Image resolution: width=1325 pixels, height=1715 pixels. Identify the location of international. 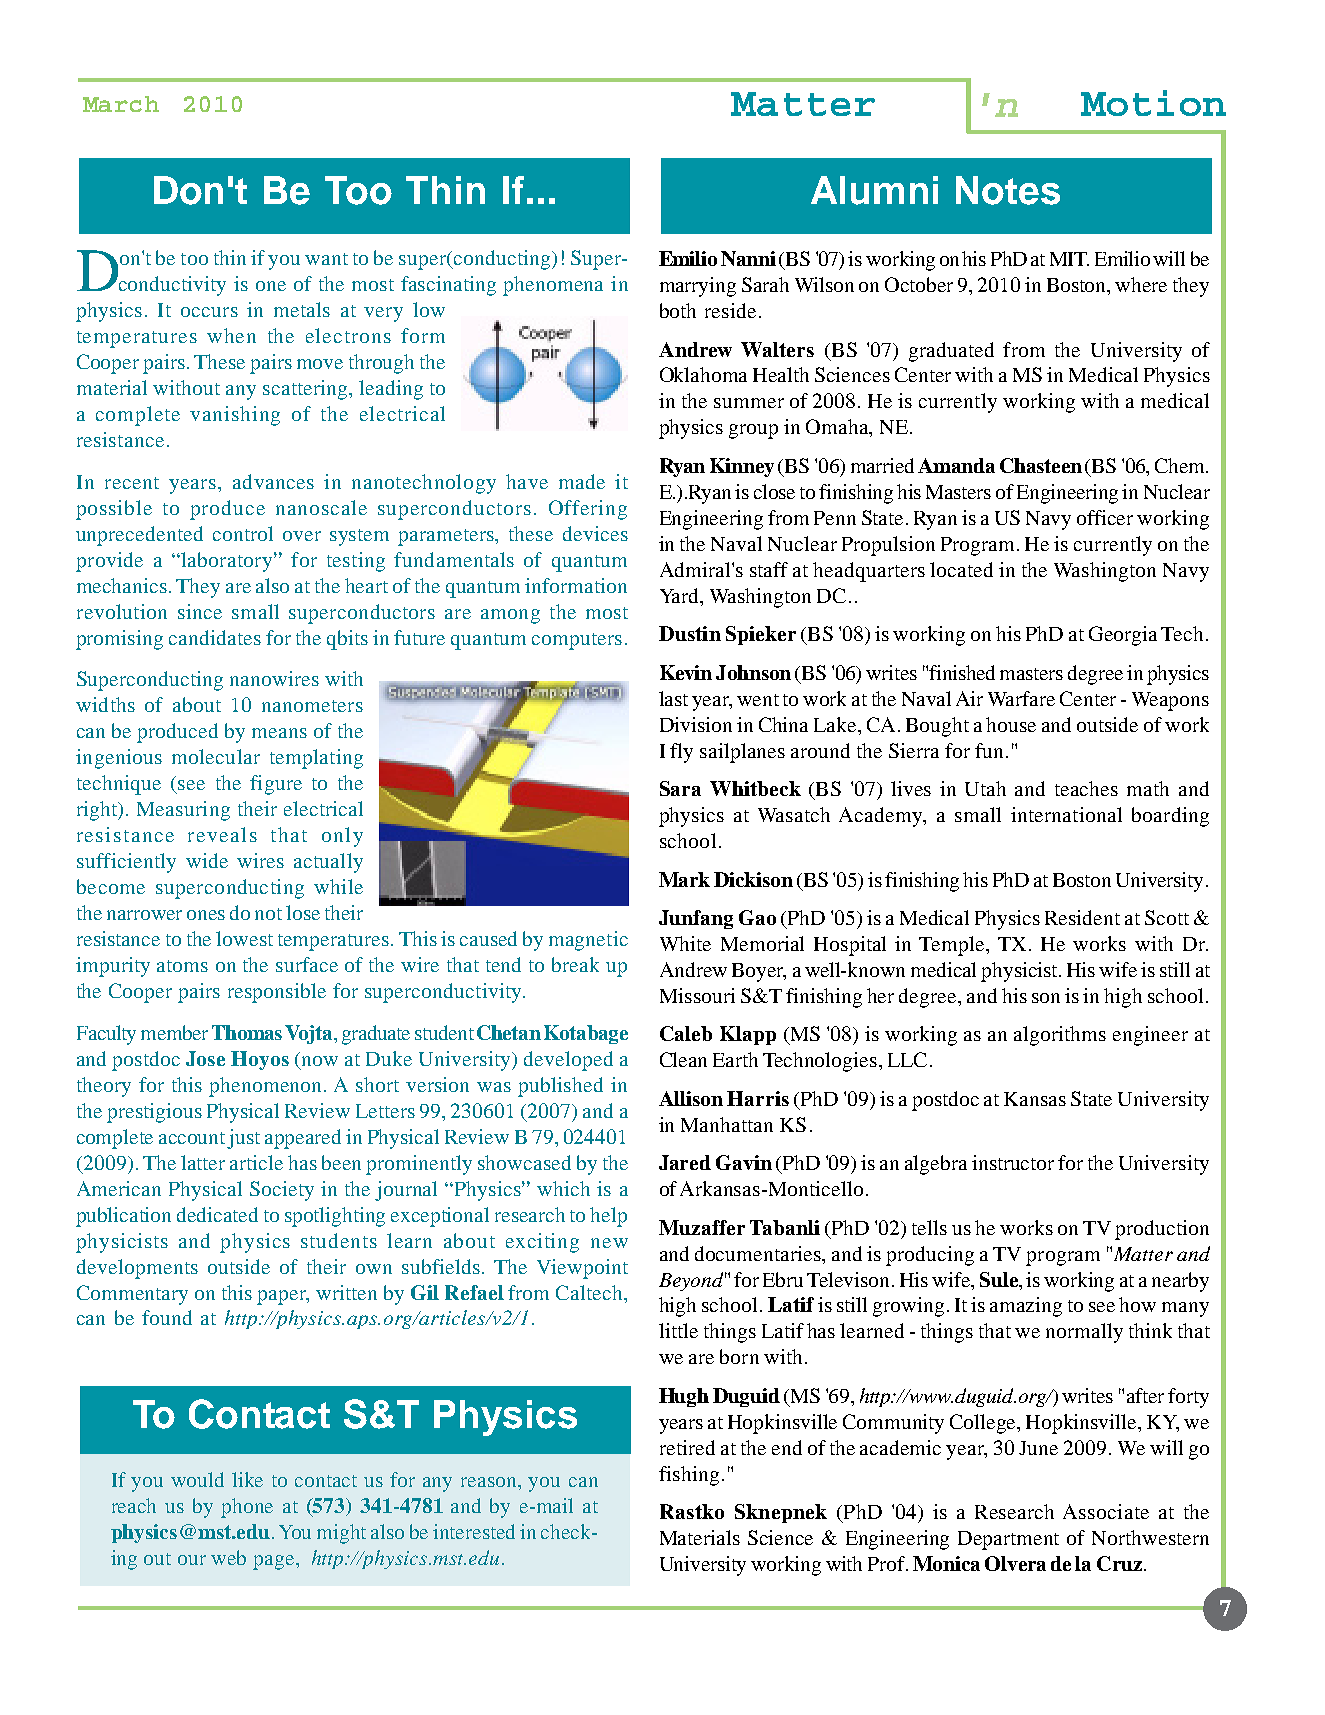
(1066, 814).
